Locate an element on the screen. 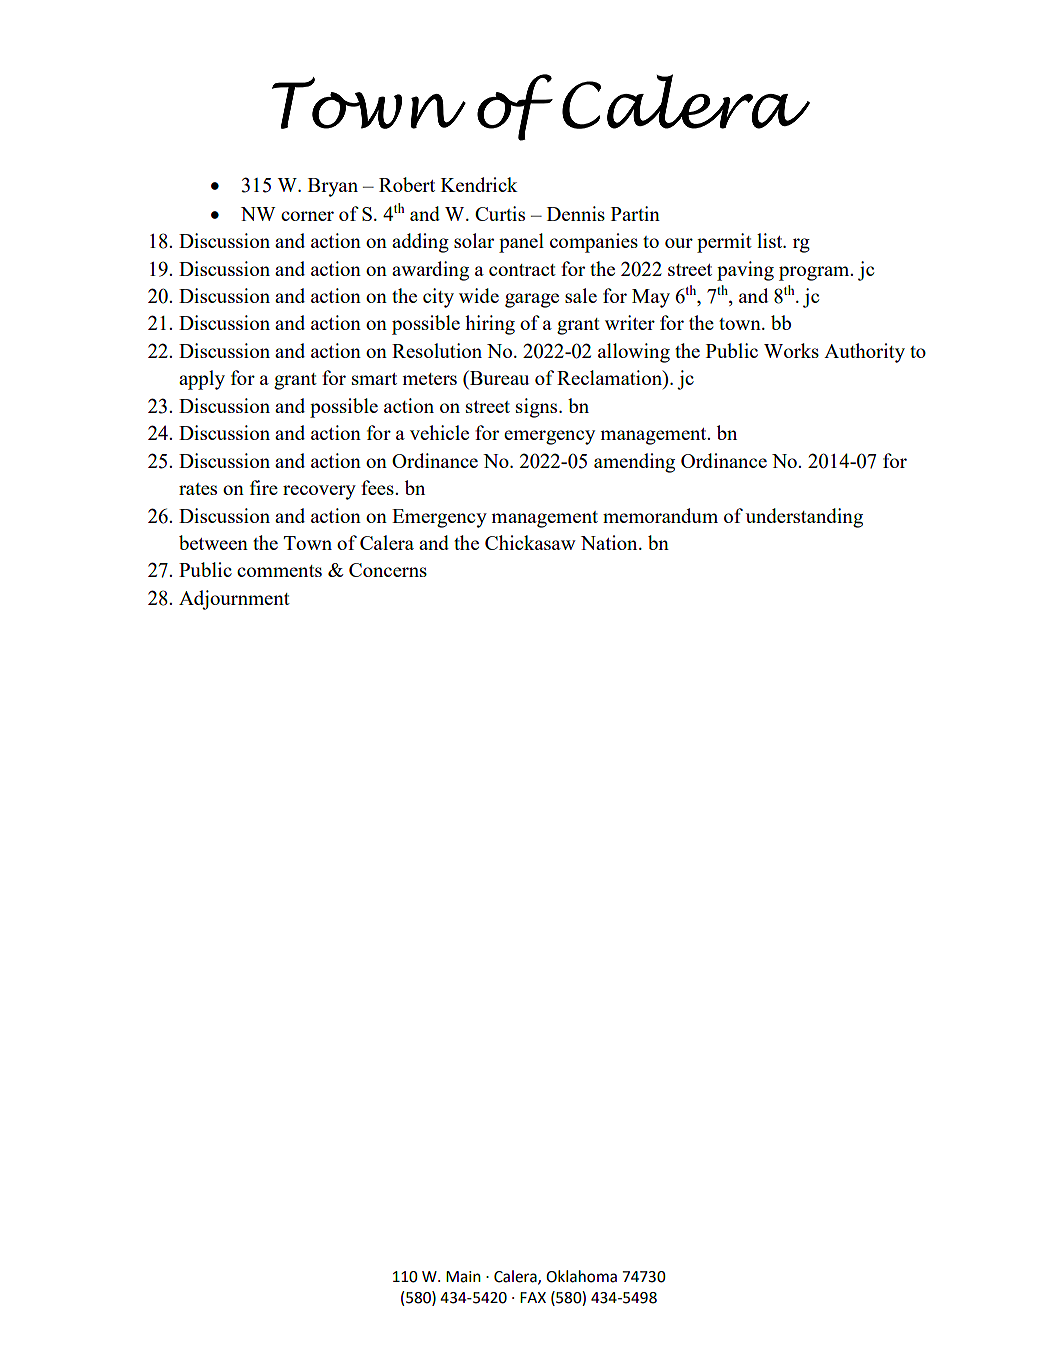  Oklahoma is located at coordinates (581, 1276).
